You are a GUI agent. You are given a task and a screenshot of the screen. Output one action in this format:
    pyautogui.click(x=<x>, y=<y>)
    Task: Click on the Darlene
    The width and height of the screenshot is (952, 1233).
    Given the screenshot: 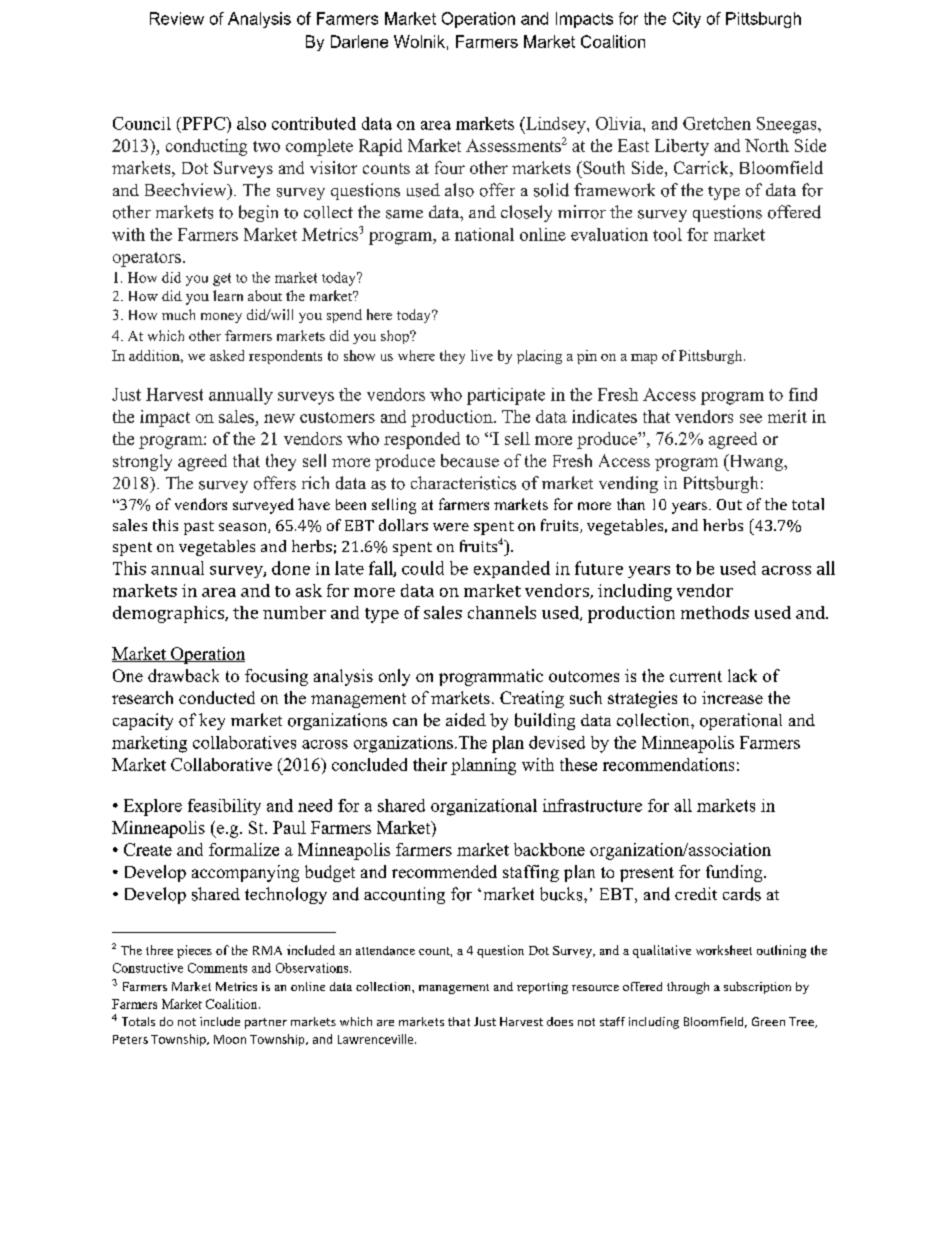 What is the action you would take?
    pyautogui.click(x=359, y=41)
